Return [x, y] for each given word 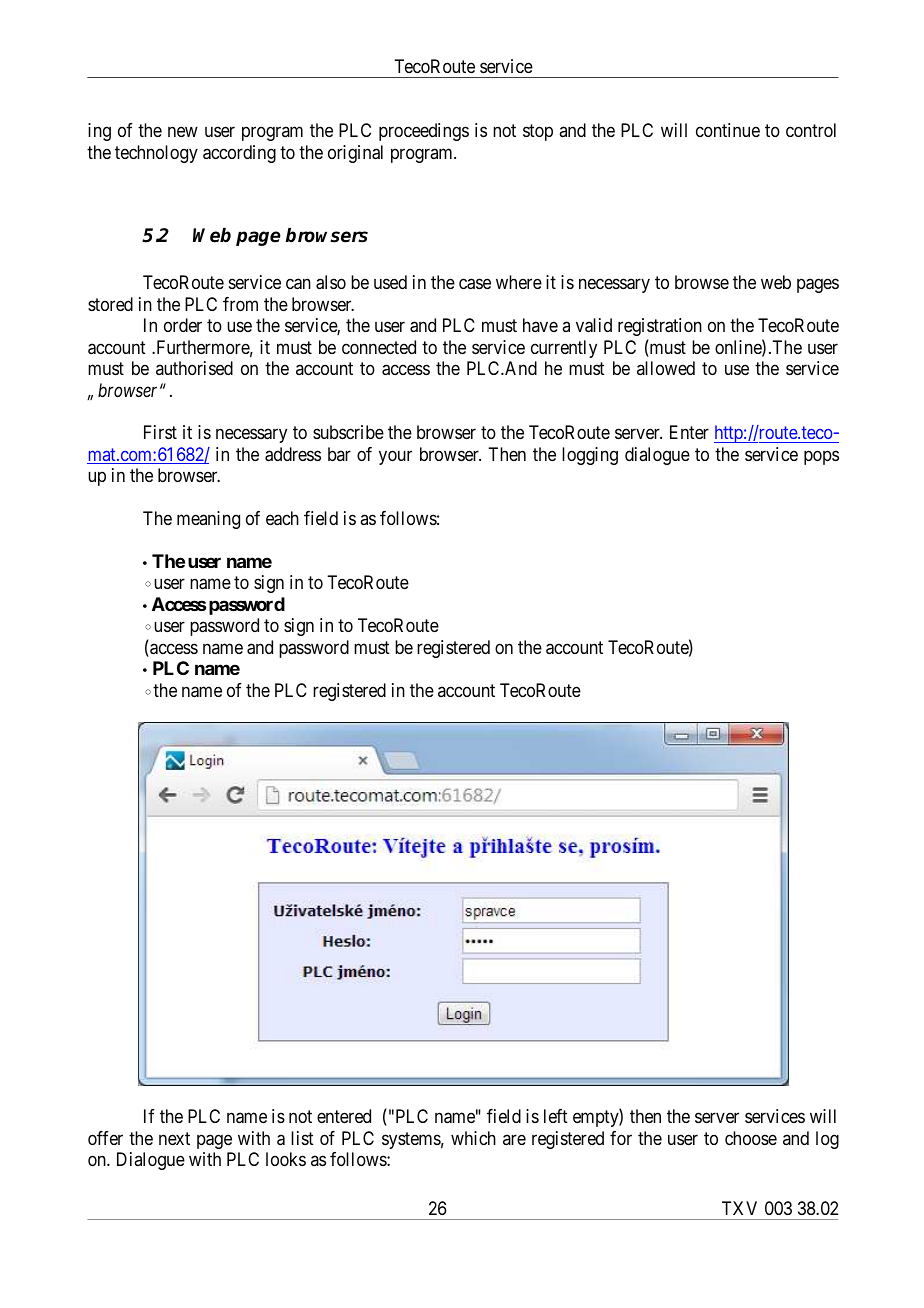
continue [728, 130]
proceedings [424, 132]
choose [751, 1138]
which [473, 1138]
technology [156, 154]
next [174, 1138]
